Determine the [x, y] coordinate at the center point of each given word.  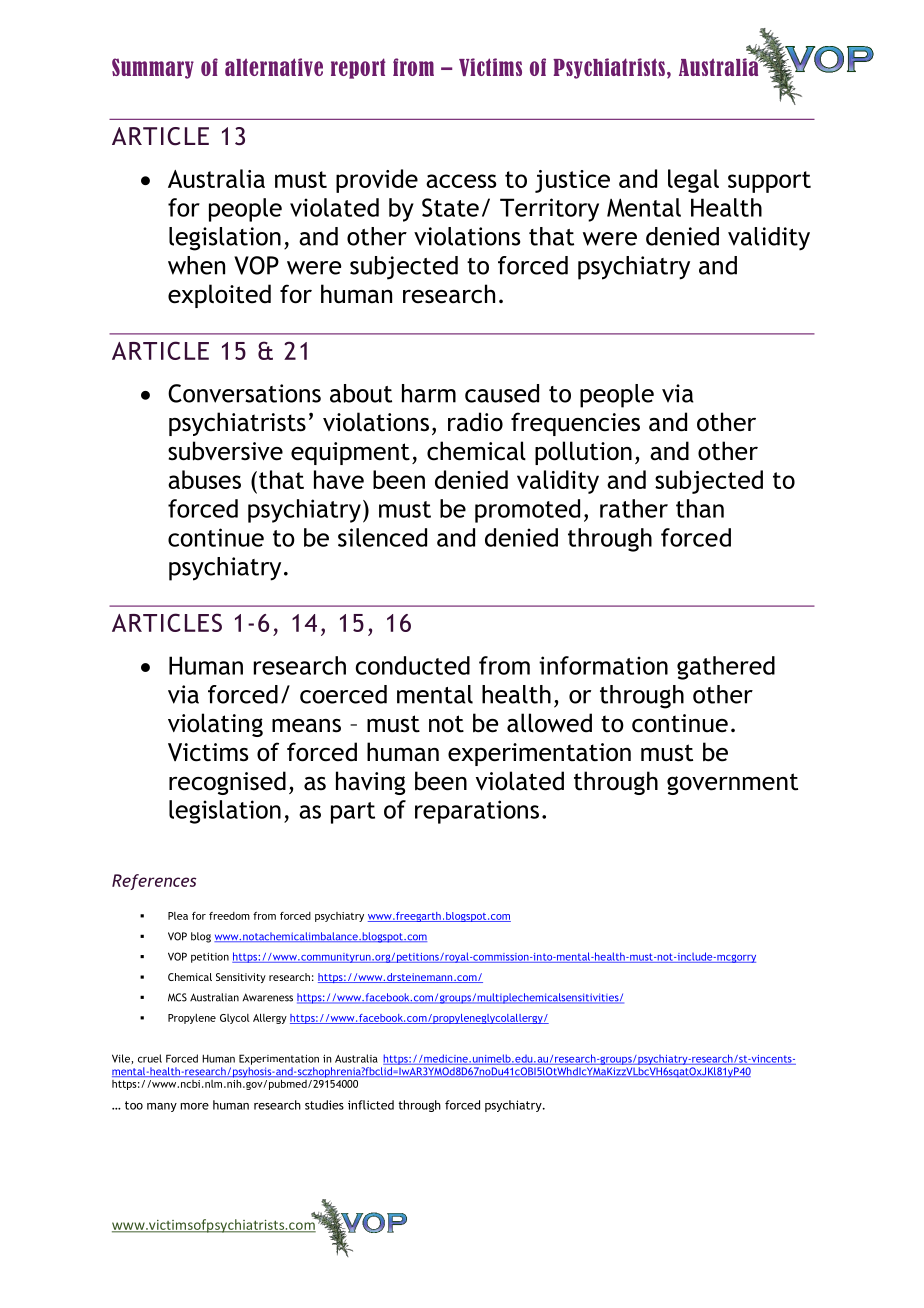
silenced [382, 537]
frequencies [575, 424]
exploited [219, 296]
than [700, 508]
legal [693, 181]
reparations [477, 812]
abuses [204, 479]
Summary [153, 68]
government [732, 784]
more [195, 1106]
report [358, 68]
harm [429, 393]
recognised [227, 783]
